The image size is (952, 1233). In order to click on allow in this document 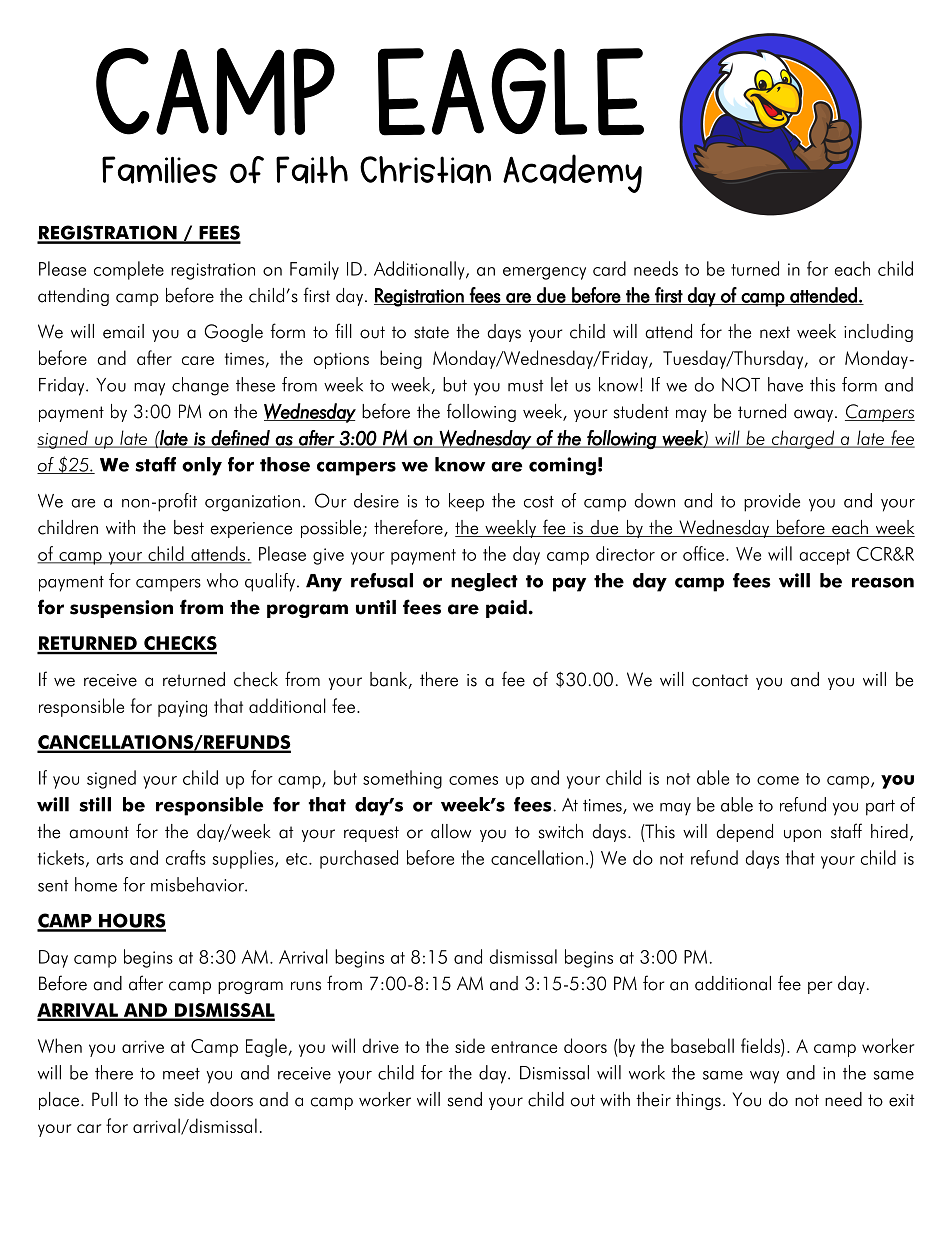, I will do `click(451, 831)`.
